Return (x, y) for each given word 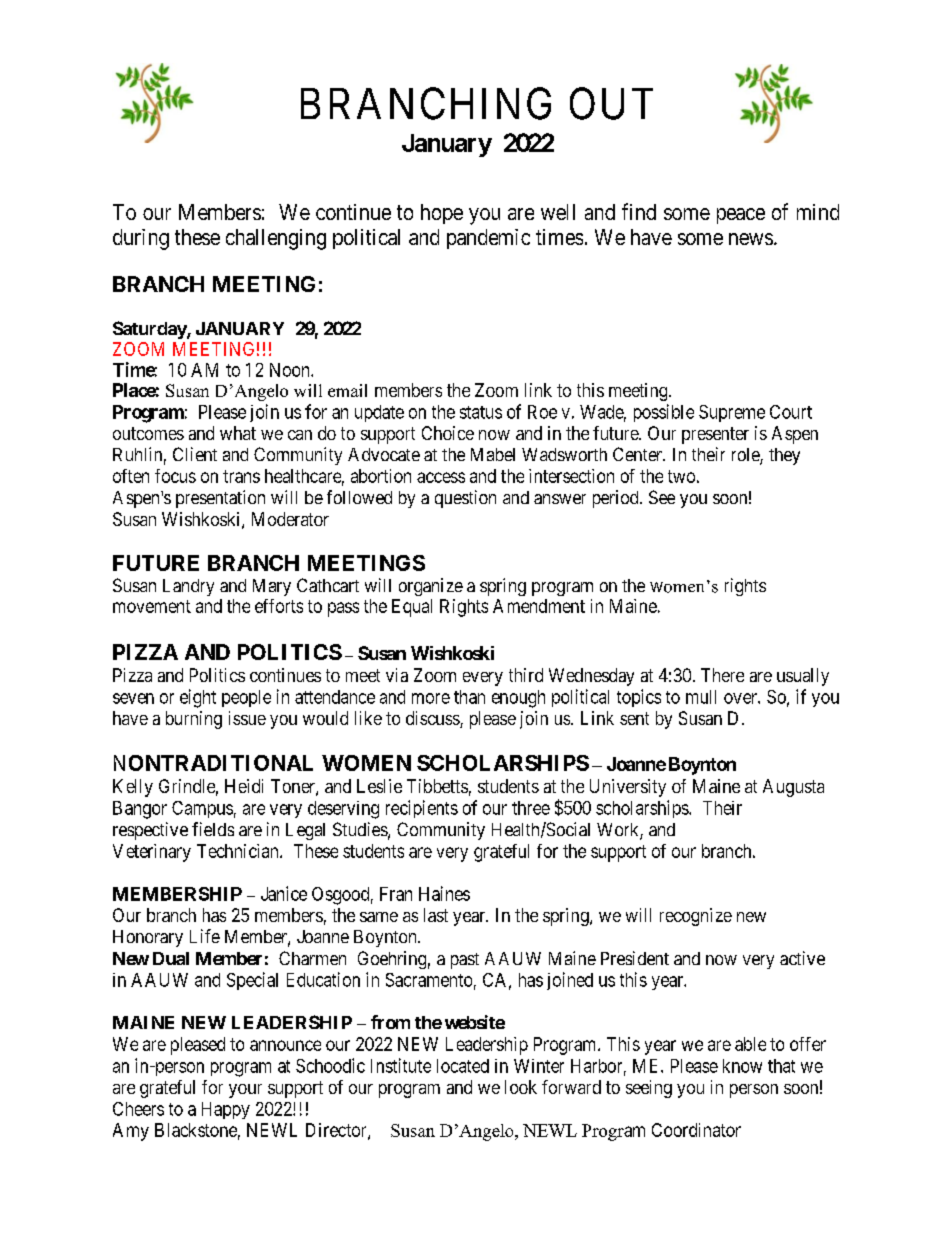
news (751, 239)
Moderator (290, 519)
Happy (226, 1110)
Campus (202, 809)
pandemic (488, 239)
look (521, 1087)
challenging (276, 239)
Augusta (793, 788)
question (465, 499)
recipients (422, 809)
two (681, 476)
